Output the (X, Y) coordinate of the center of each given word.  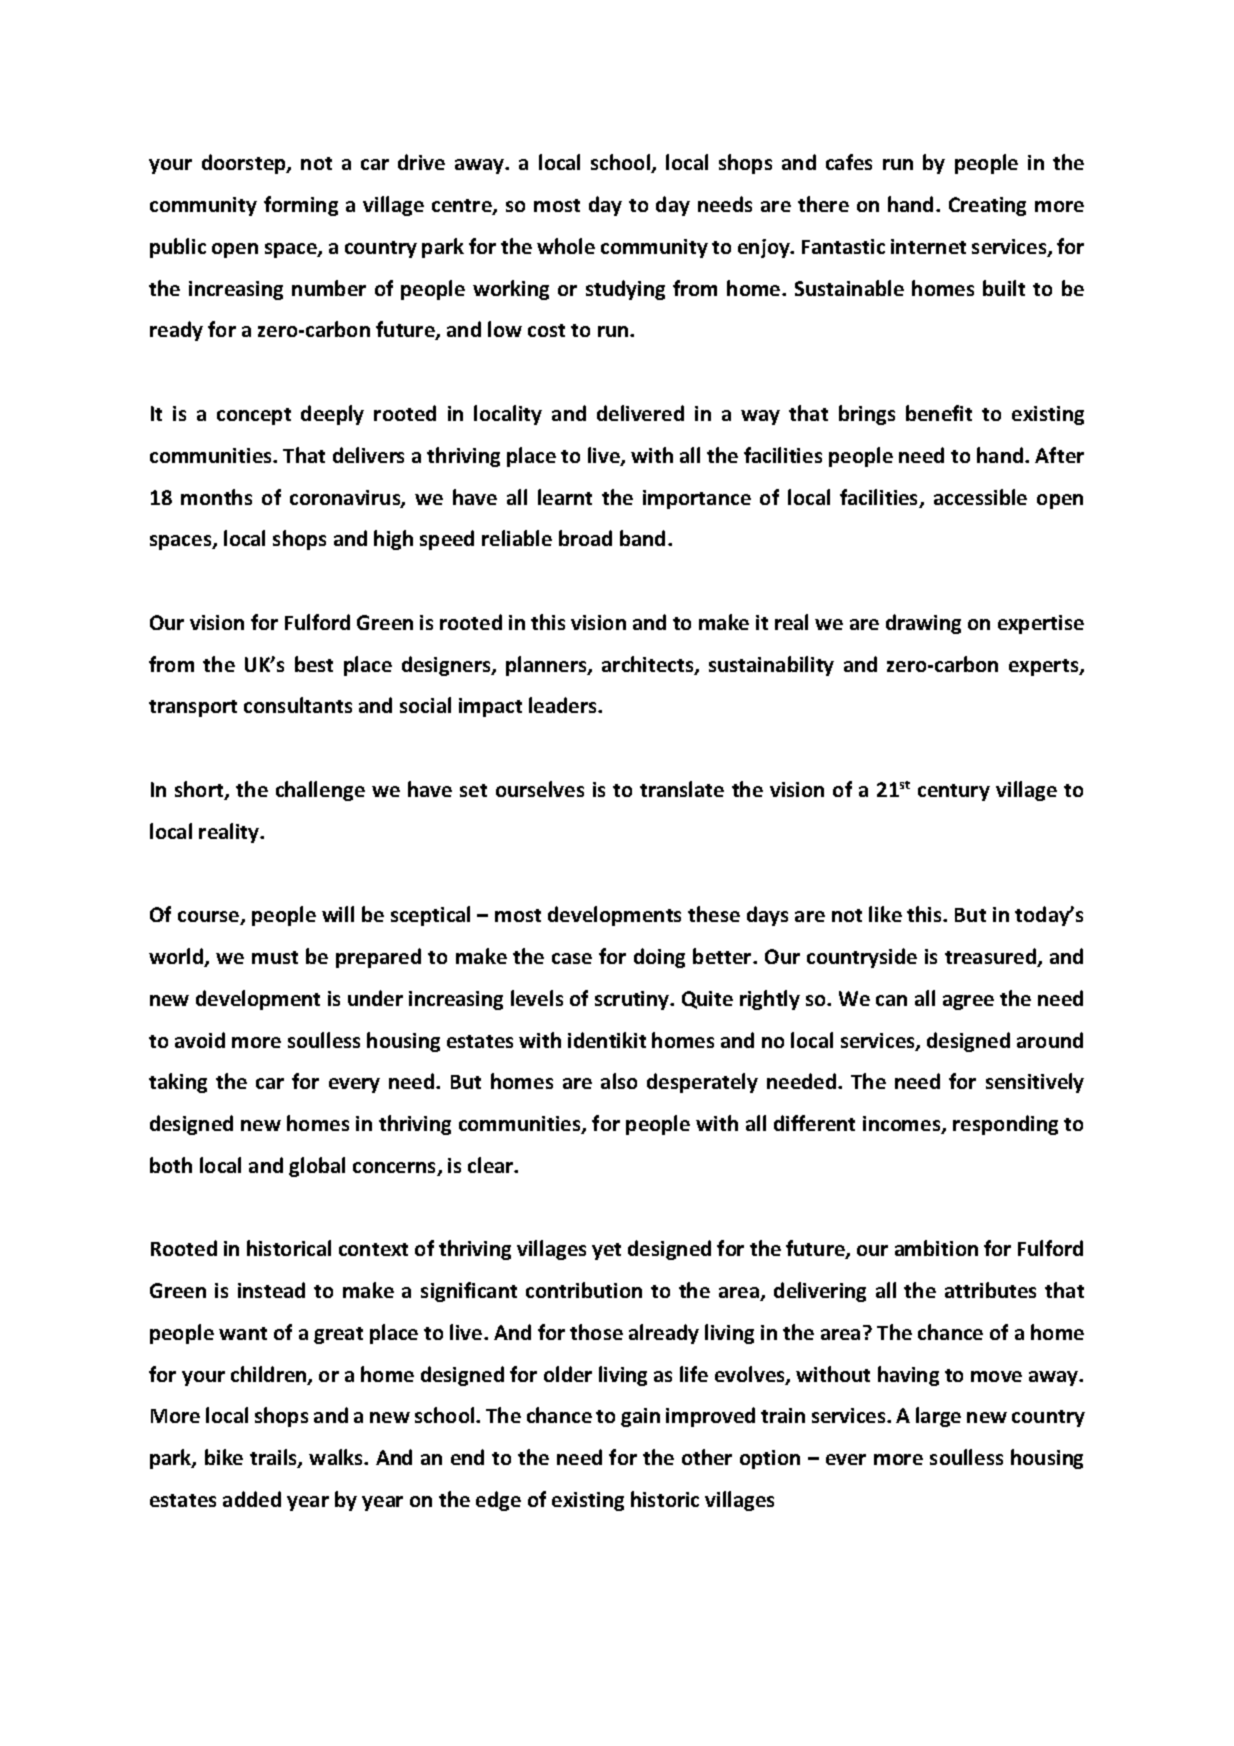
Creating (987, 206)
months (216, 497)
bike (224, 1457)
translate (682, 789)
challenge (320, 791)
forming (301, 206)
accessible (980, 497)
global (317, 1167)
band (642, 538)
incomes (903, 1125)
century (954, 792)
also (619, 1081)
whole (566, 246)
